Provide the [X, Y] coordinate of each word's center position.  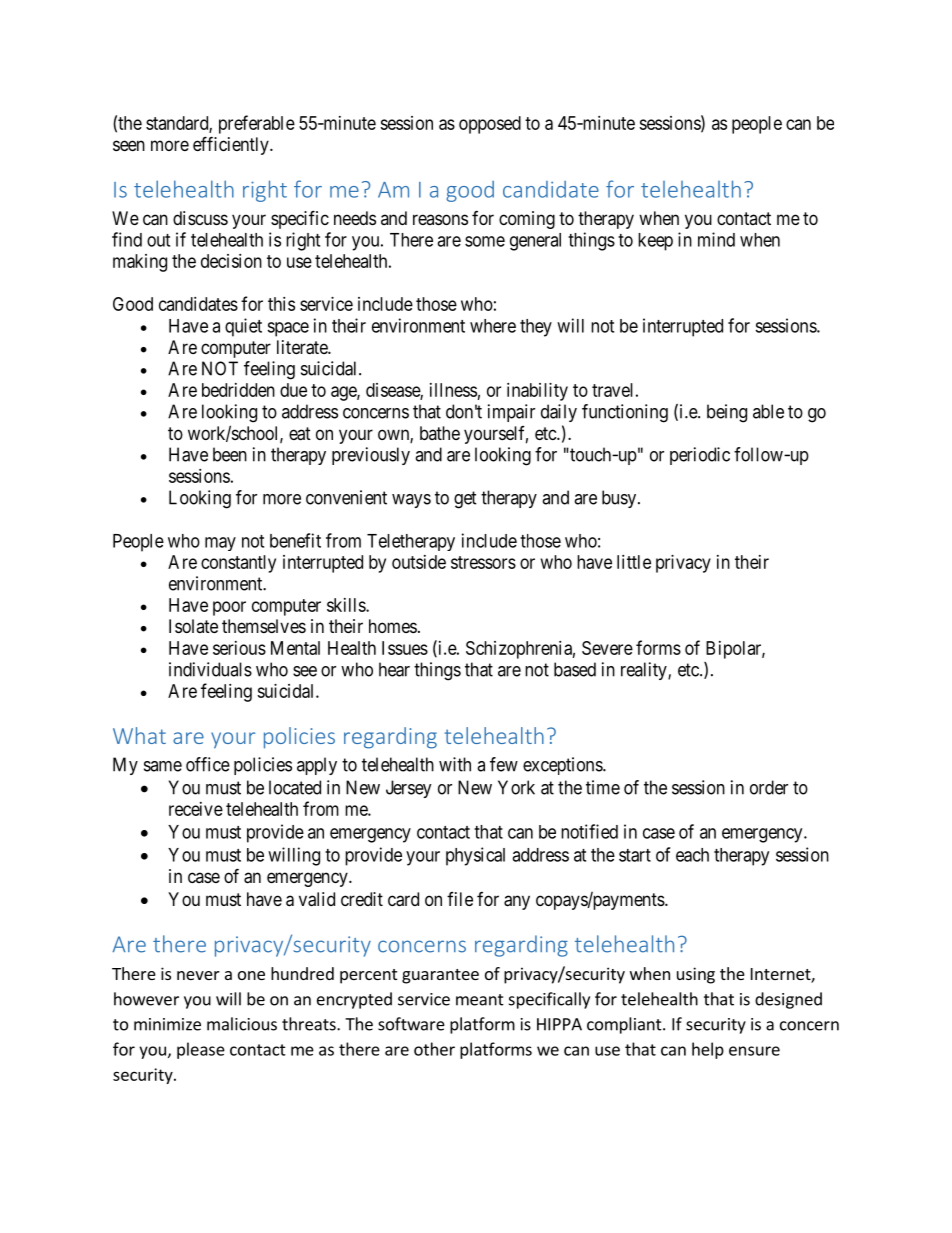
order [769, 787]
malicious [242, 1024]
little [634, 562]
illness [453, 390]
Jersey [409, 789]
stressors [483, 562]
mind [716, 239]
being [727, 413]
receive [196, 809]
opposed [490, 125]
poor [229, 608]
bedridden [238, 390]
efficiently [232, 145]
